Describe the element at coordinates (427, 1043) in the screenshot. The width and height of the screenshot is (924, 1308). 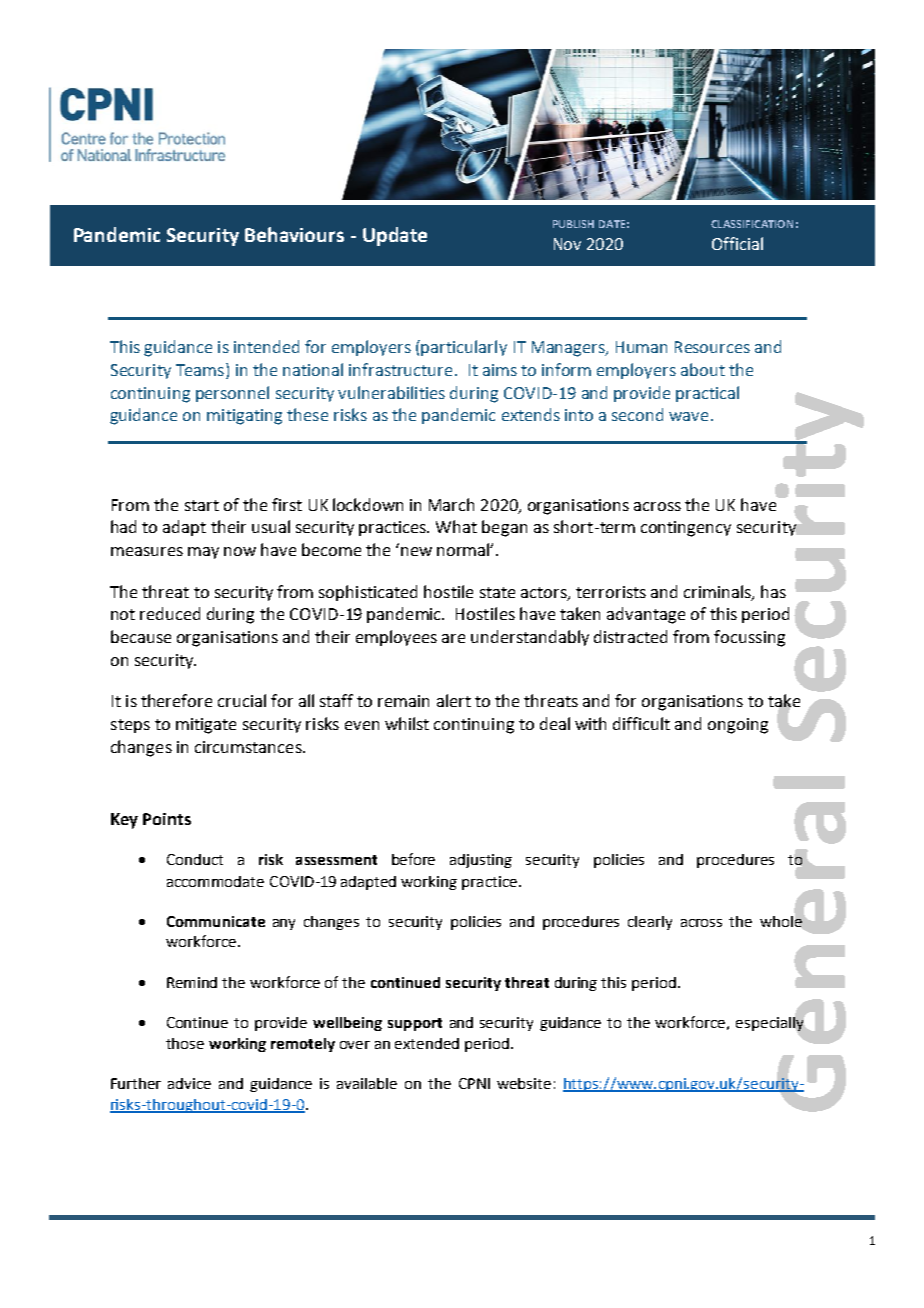
I see `extended` at that location.
